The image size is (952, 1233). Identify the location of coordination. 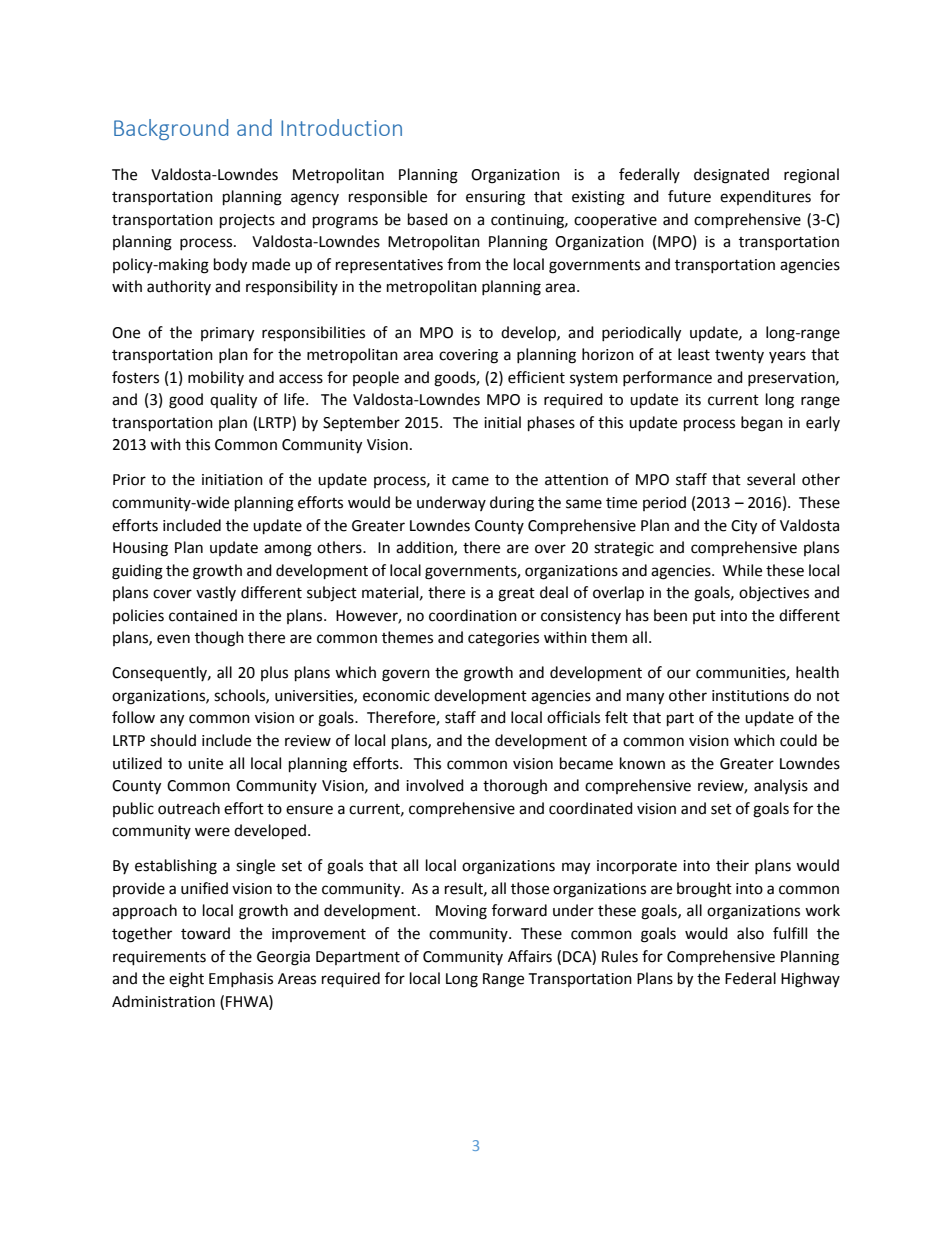
(473, 615).
